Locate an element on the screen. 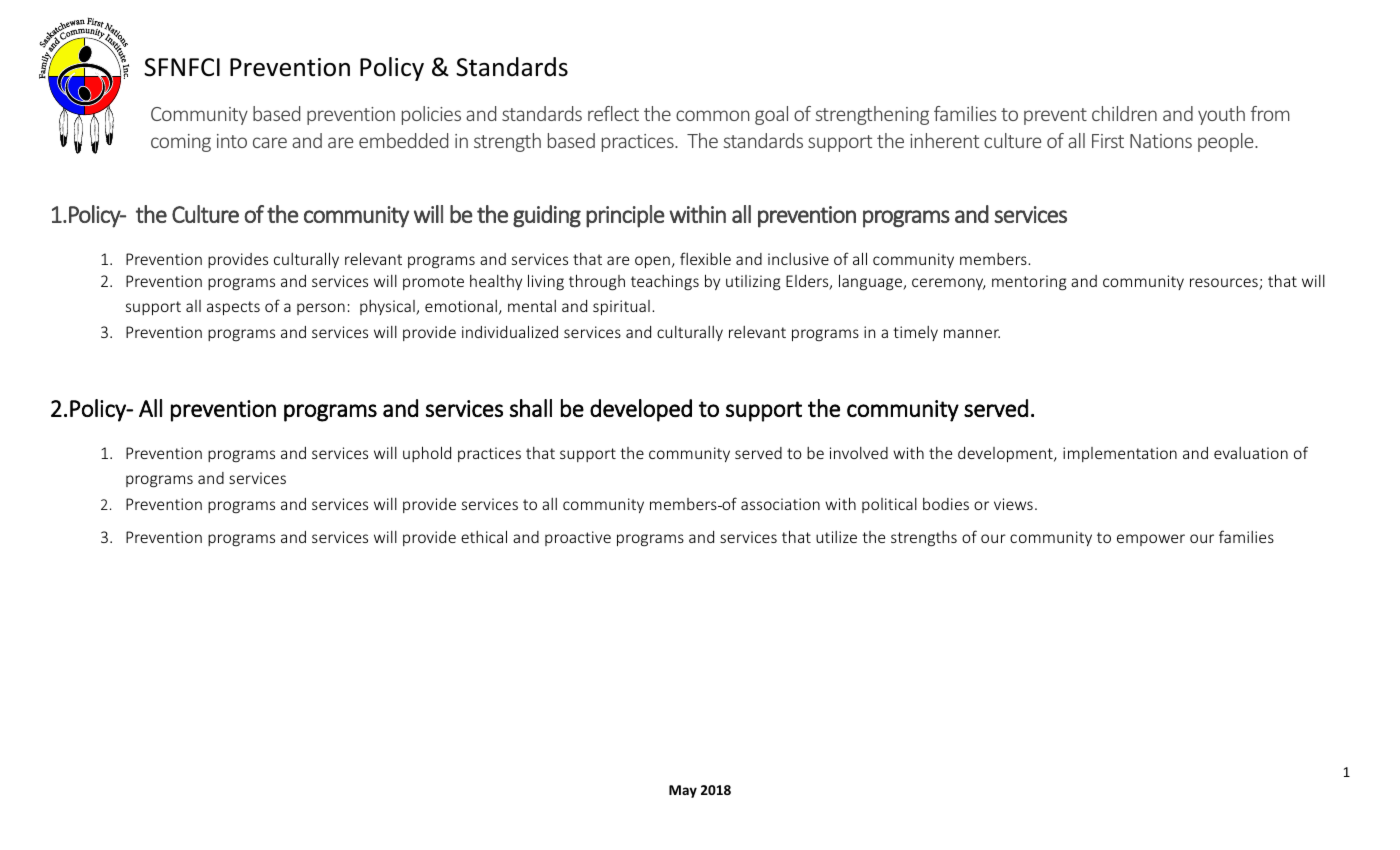  common is located at coordinates (712, 115).
